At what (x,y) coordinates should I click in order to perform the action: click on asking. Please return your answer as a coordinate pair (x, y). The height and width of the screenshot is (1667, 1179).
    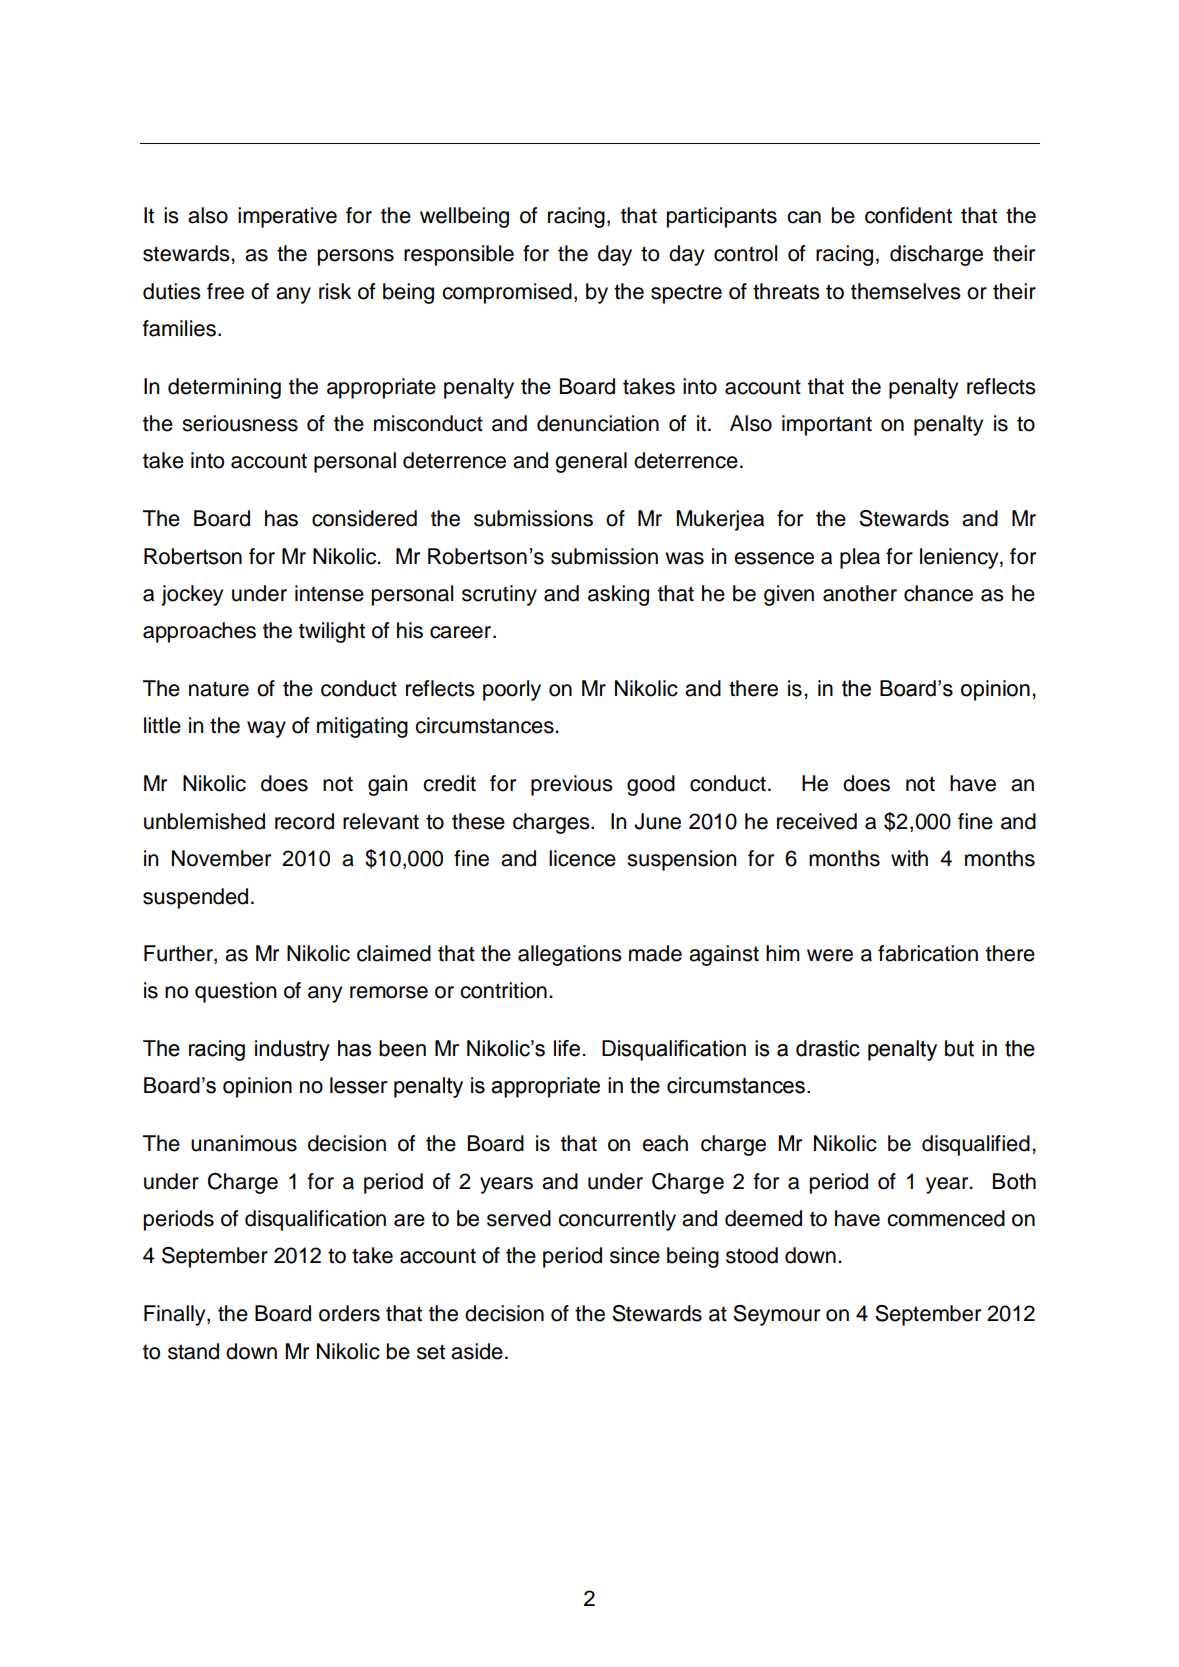
    Looking at the image, I should click on (618, 595).
